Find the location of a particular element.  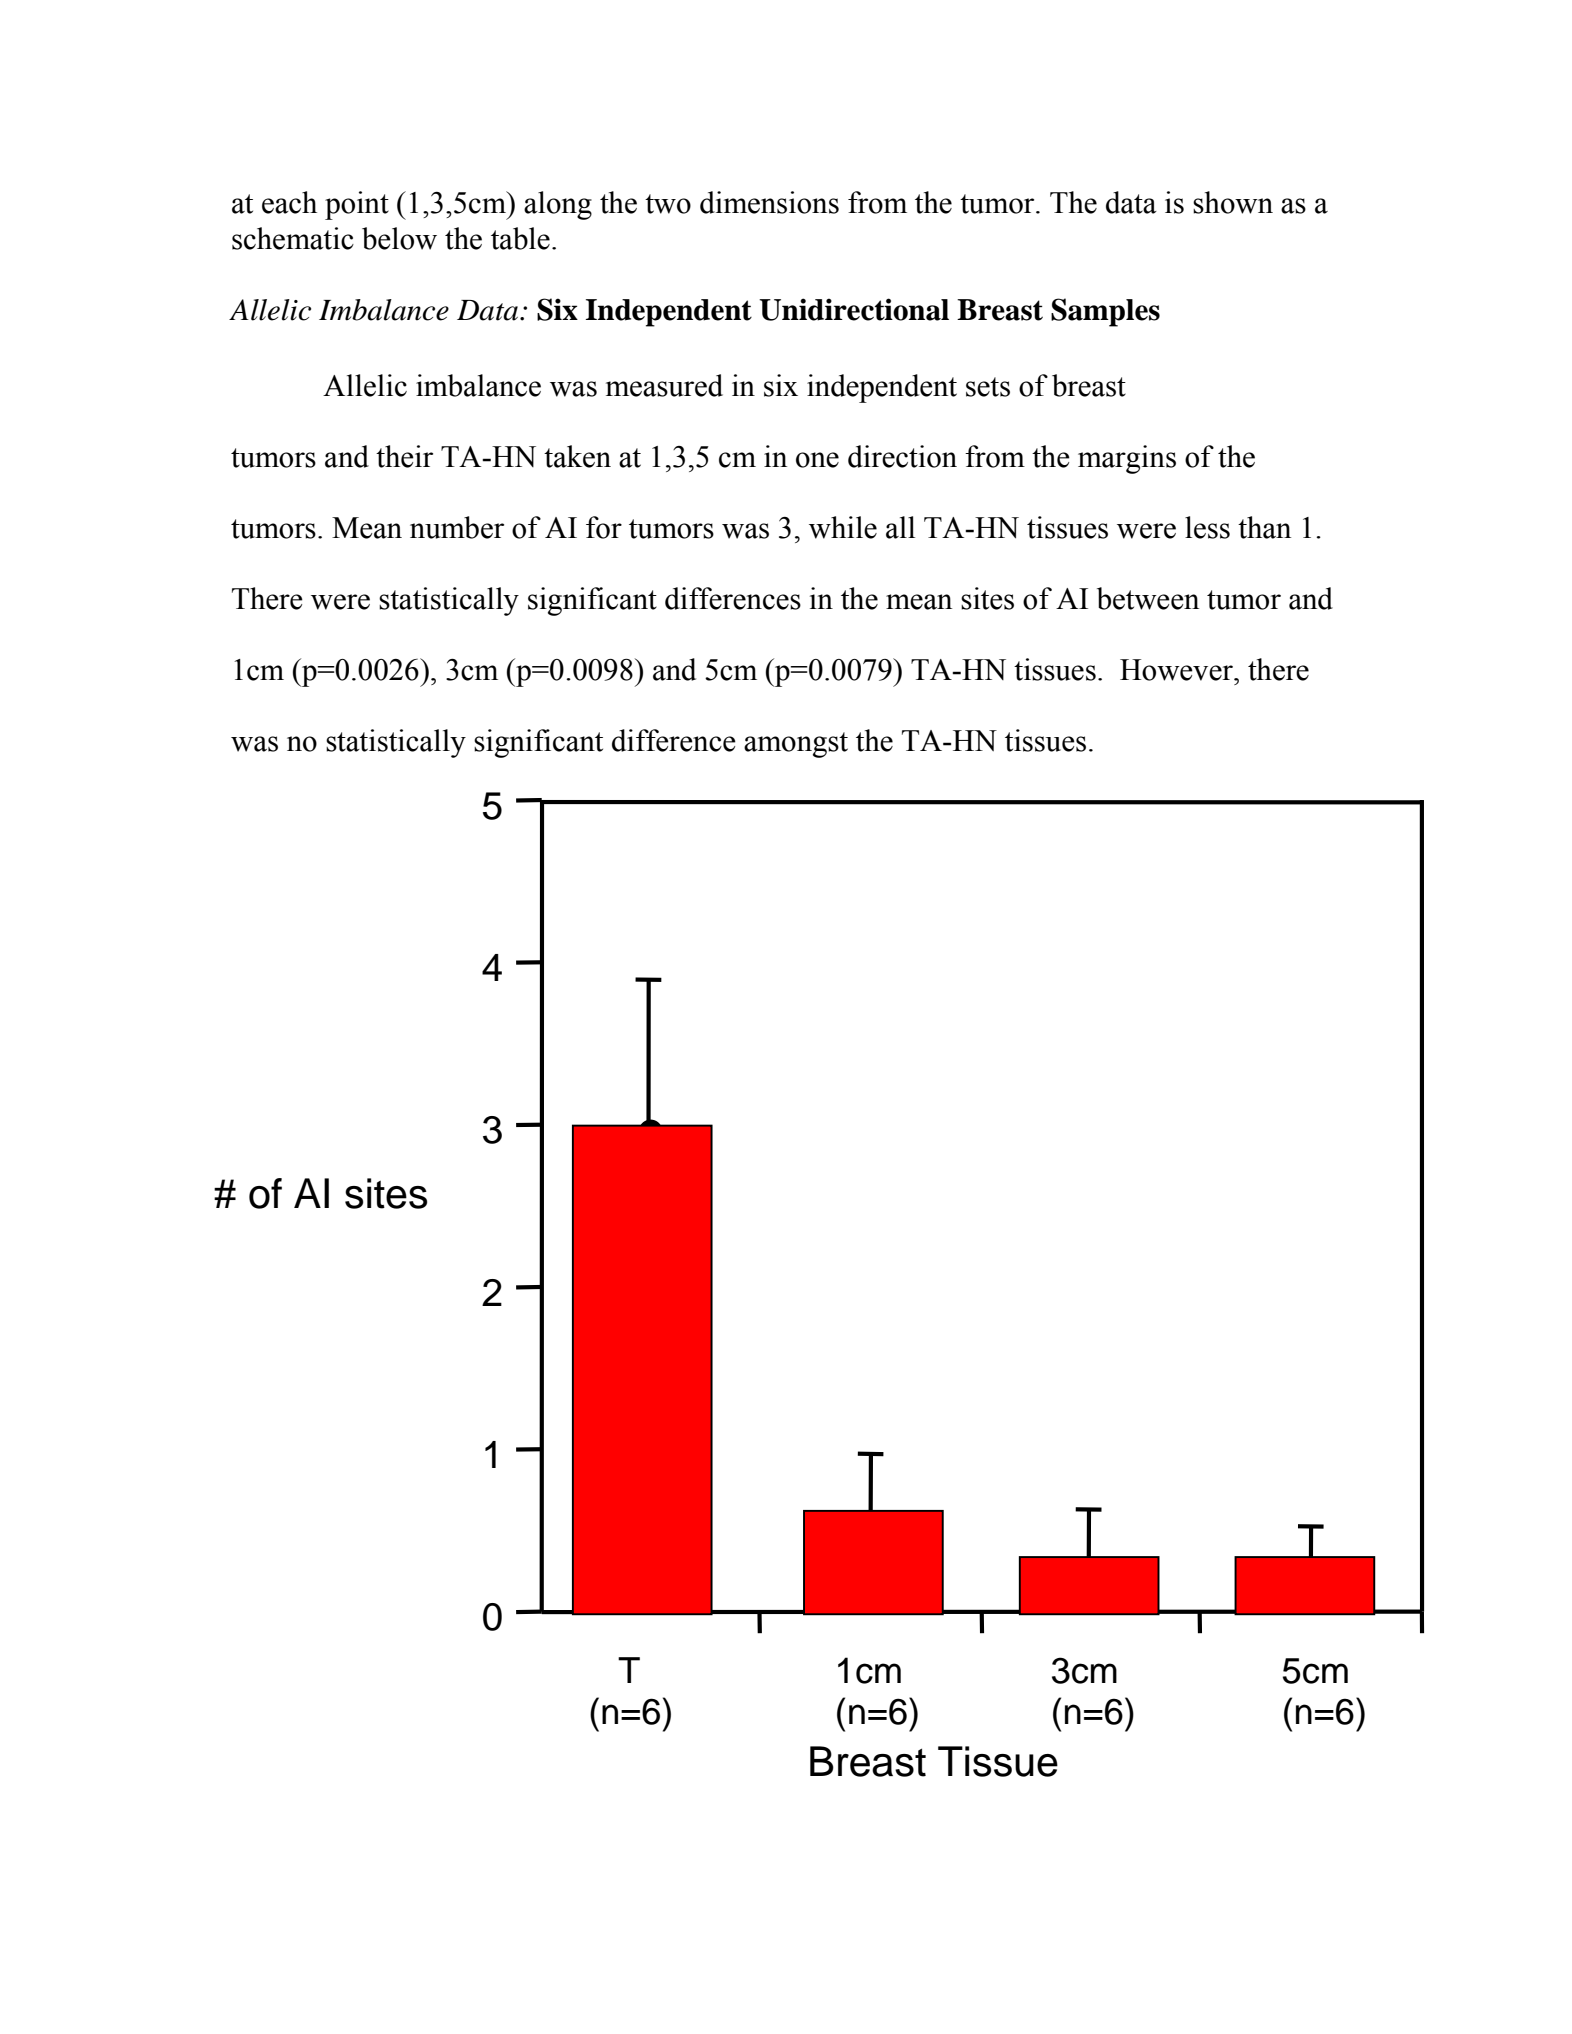

number is located at coordinates (457, 527).
